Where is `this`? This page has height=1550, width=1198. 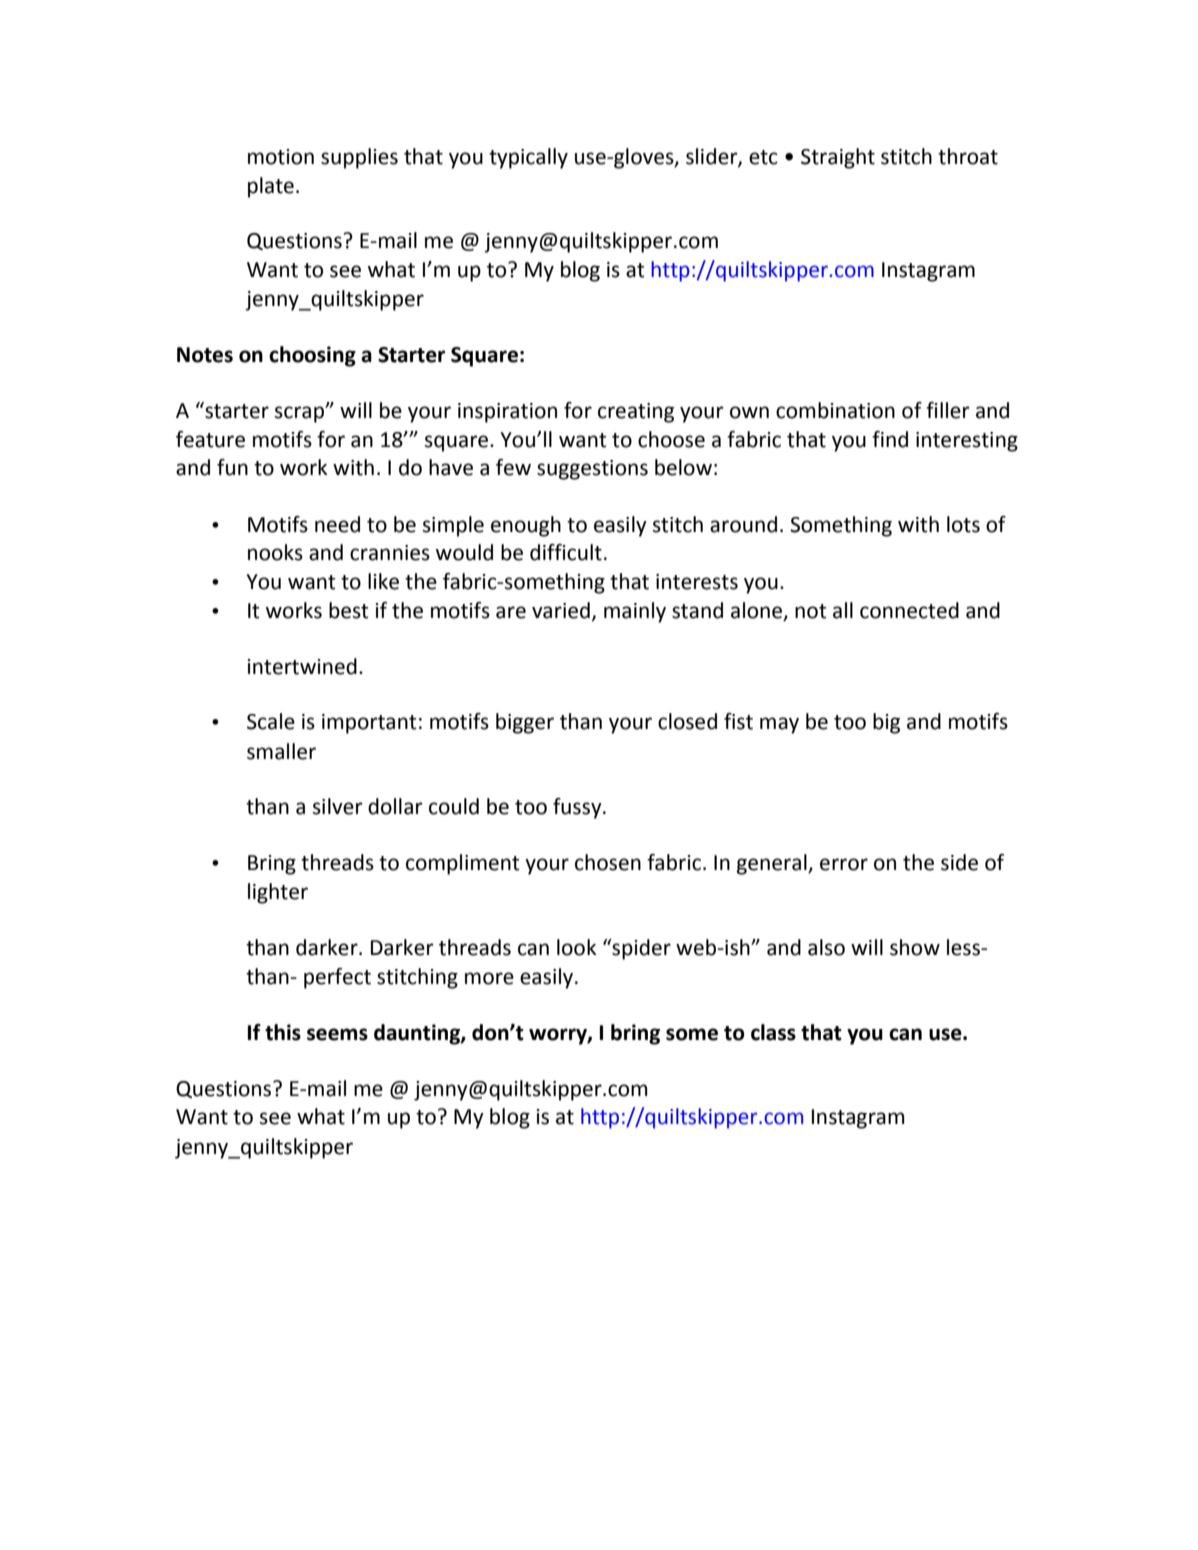 this is located at coordinates (283, 1032).
